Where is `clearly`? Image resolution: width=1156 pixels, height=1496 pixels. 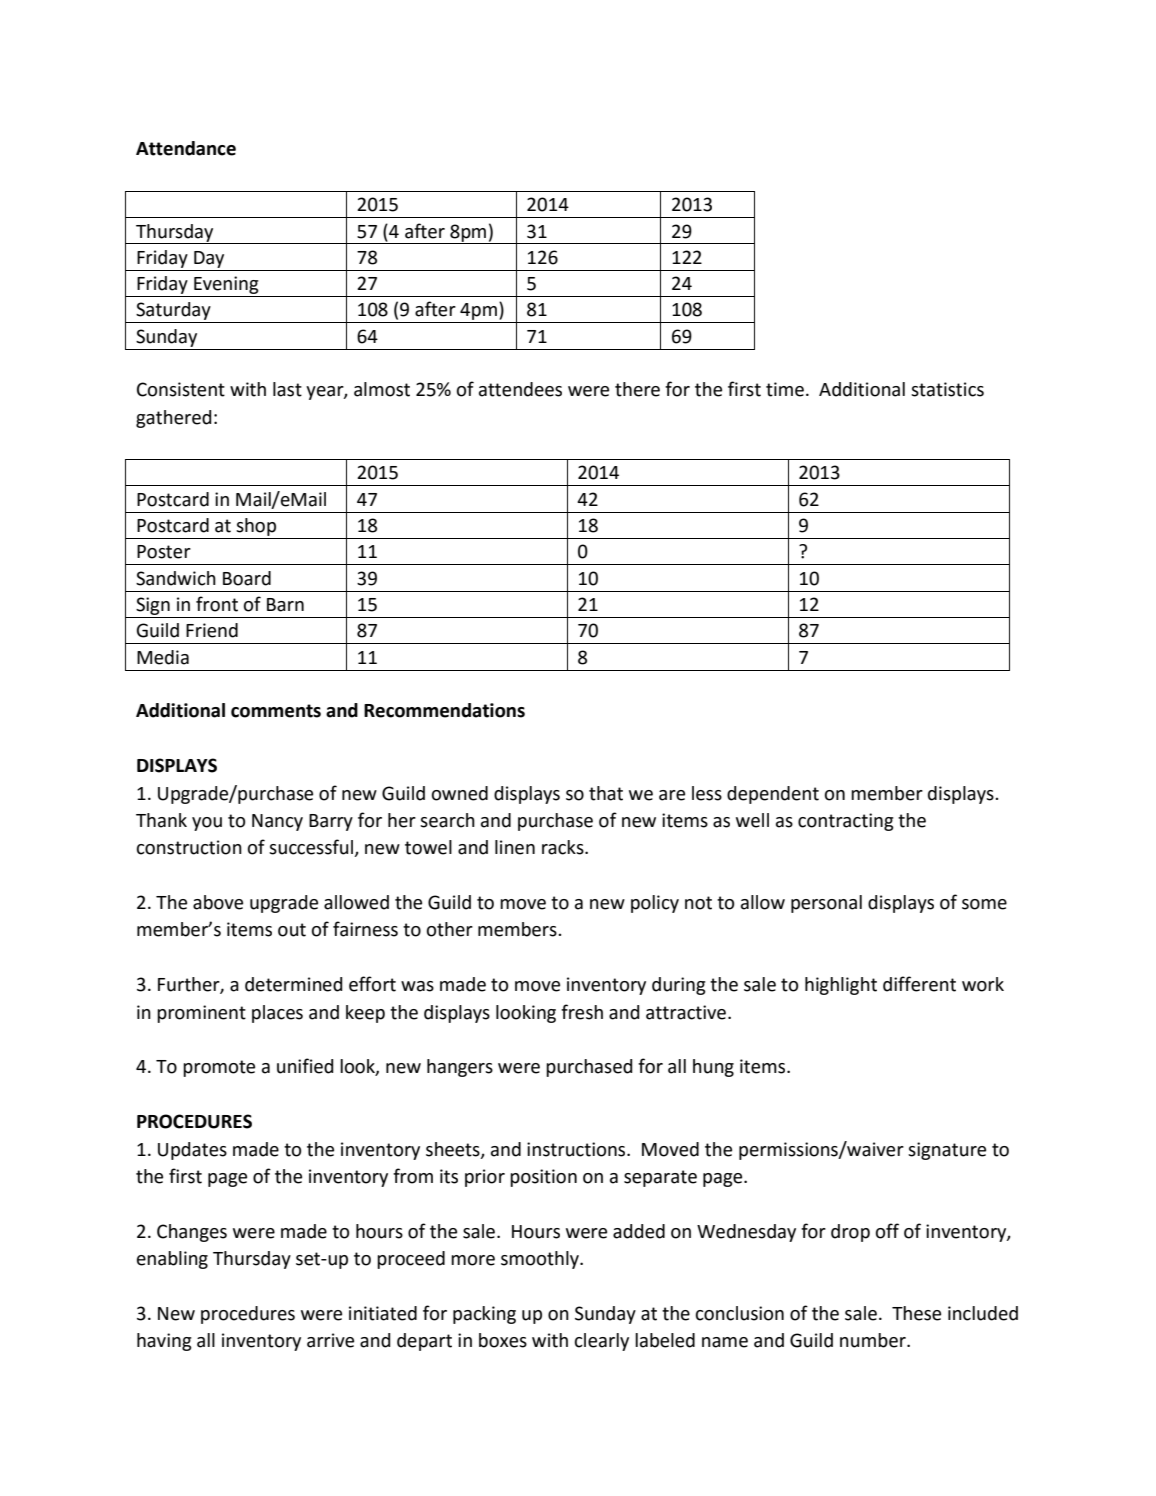
clearly is located at coordinates (602, 1342).
